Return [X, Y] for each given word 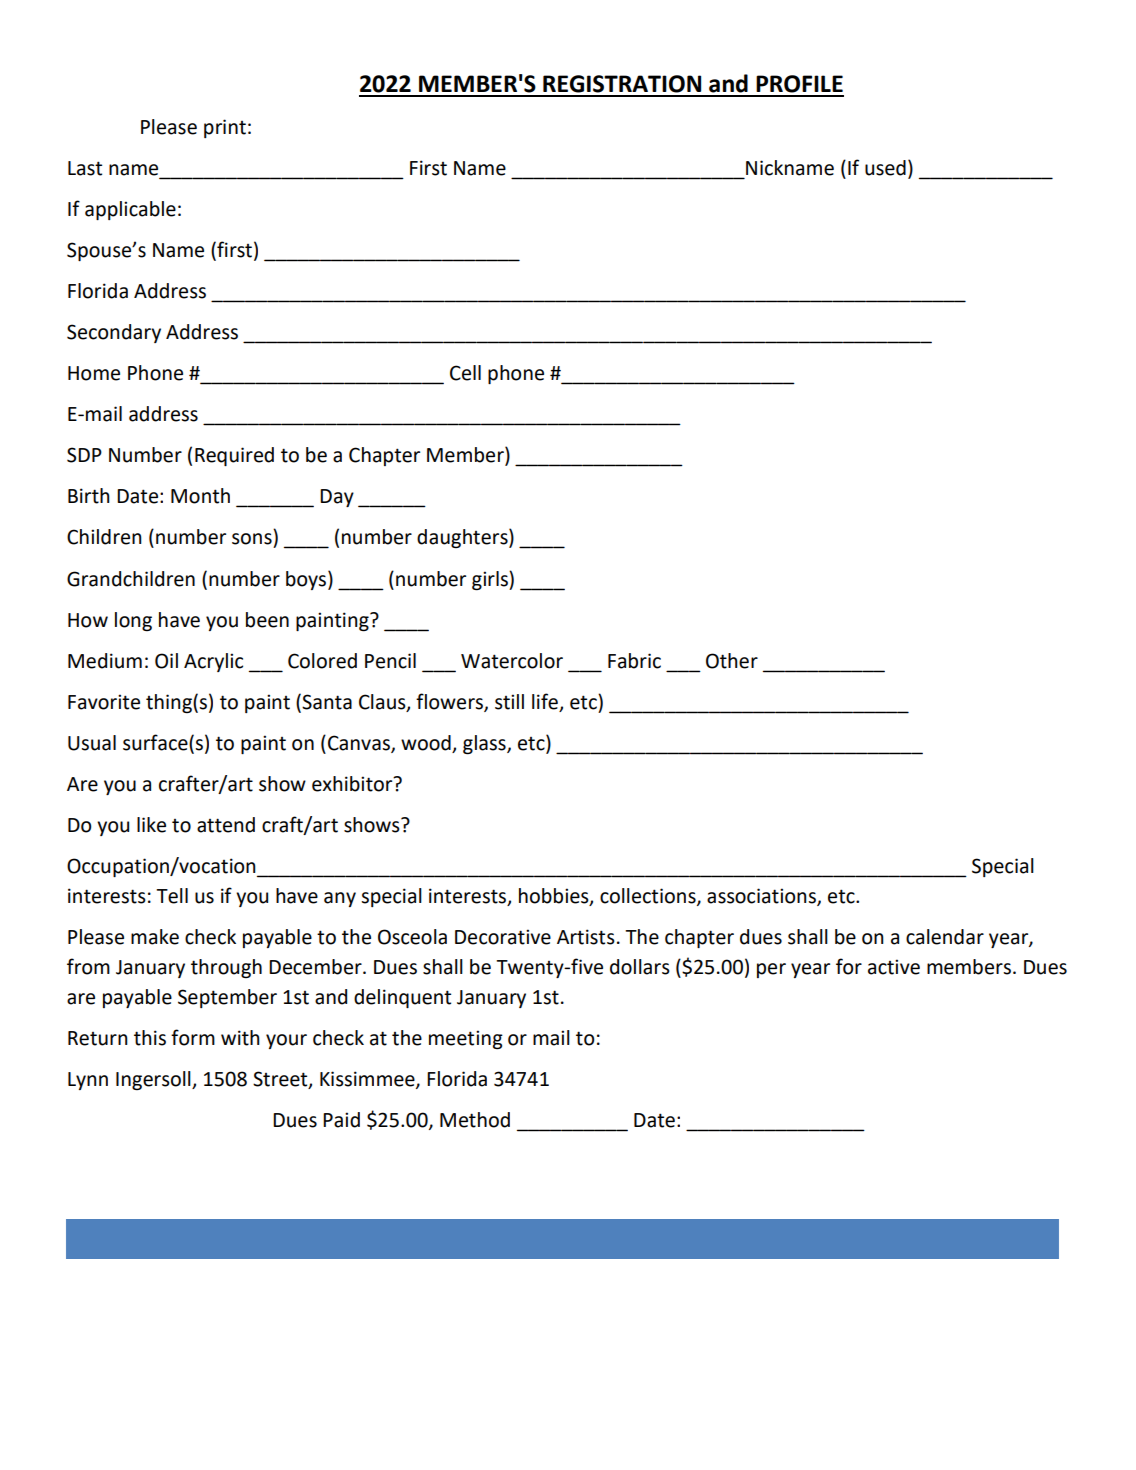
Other [732, 661]
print [225, 128]
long [133, 621]
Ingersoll [154, 1080]
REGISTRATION [622, 84]
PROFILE [799, 84]
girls [491, 580]
